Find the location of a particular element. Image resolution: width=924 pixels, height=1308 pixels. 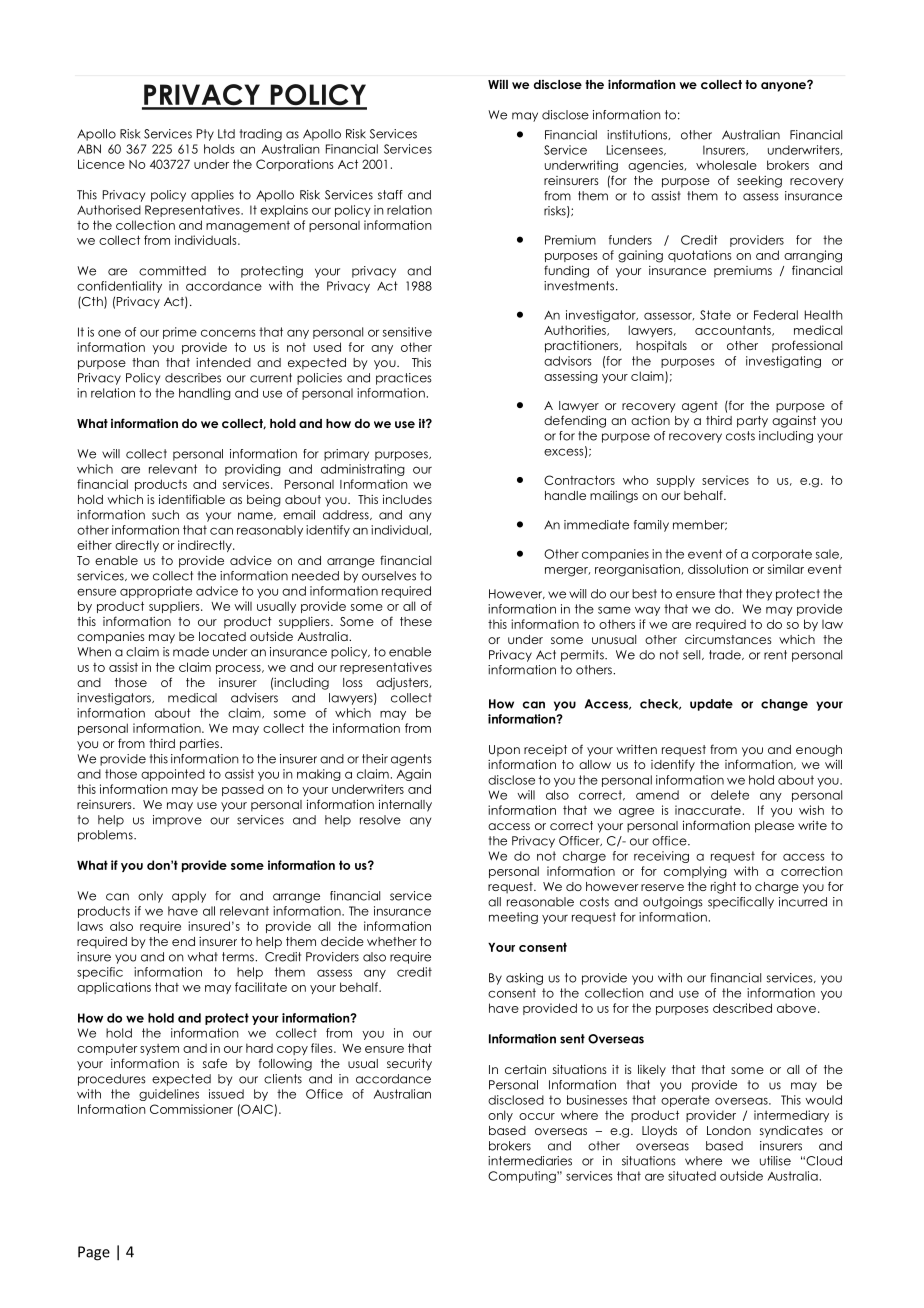

describes is located at coordinates (193, 378).
